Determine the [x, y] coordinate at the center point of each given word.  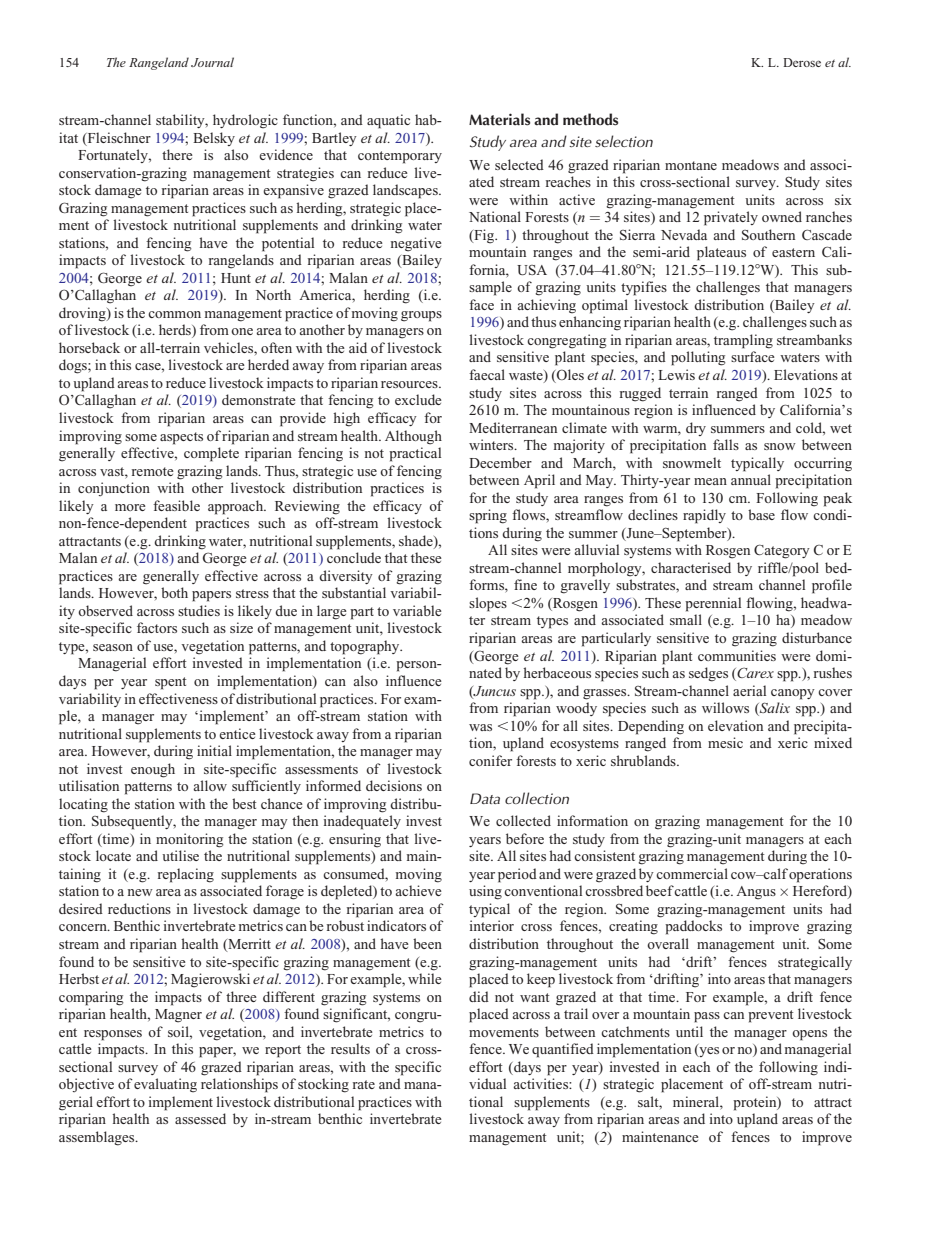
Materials [499, 119]
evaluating [165, 1085]
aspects [181, 438]
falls [726, 444]
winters [492, 444]
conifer [490, 760]
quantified [563, 1050]
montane [691, 165]
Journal [212, 62]
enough [153, 770]
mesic [725, 742]
